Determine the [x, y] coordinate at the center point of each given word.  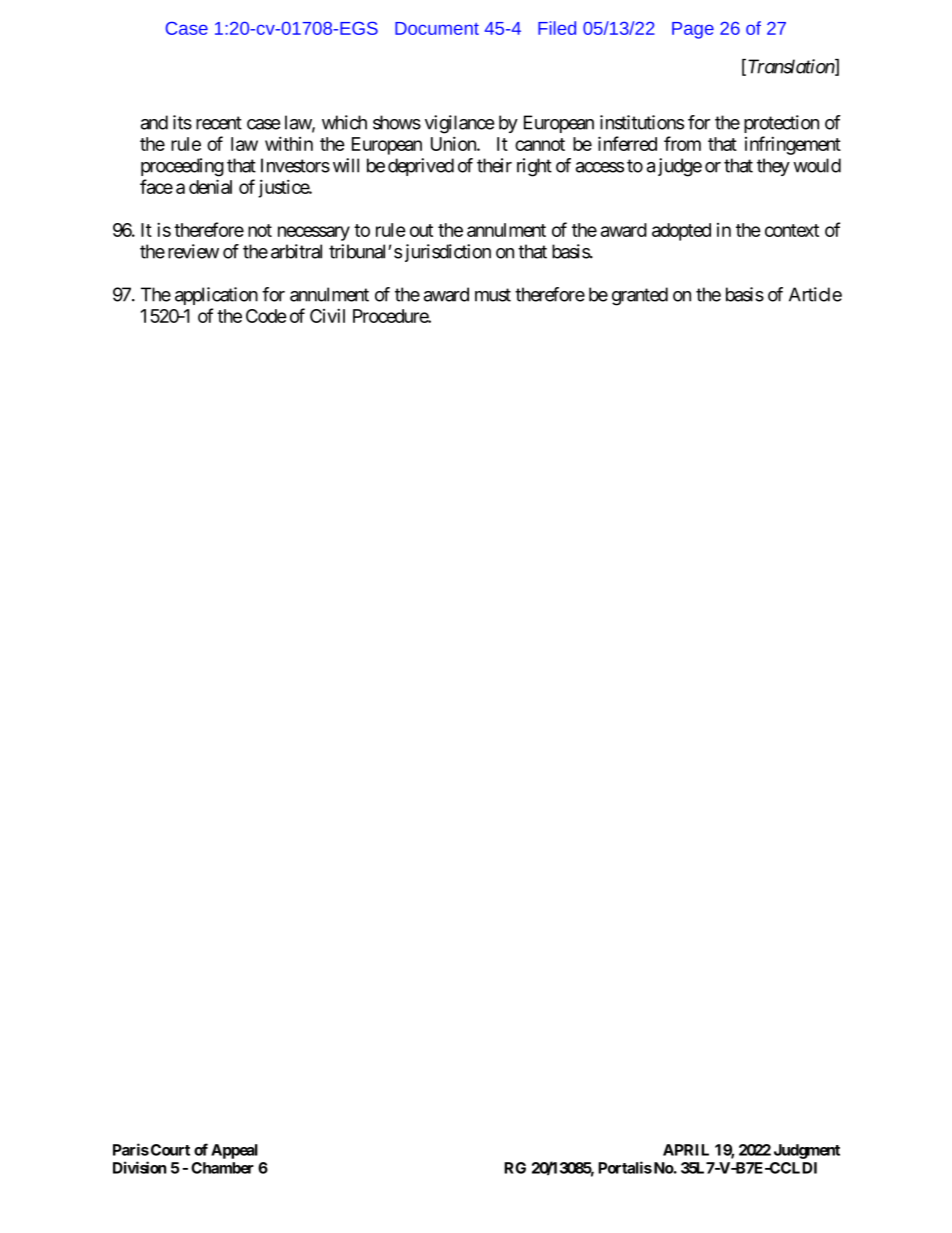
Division [139, 1167]
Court [170, 1150]
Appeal [234, 1151]
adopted [681, 232]
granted [640, 296]
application [216, 296]
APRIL [686, 1150]
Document [437, 28]
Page [693, 30]
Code [266, 316]
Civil [327, 315]
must [493, 295]
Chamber [222, 1168]
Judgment [807, 1151]
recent [219, 123]
